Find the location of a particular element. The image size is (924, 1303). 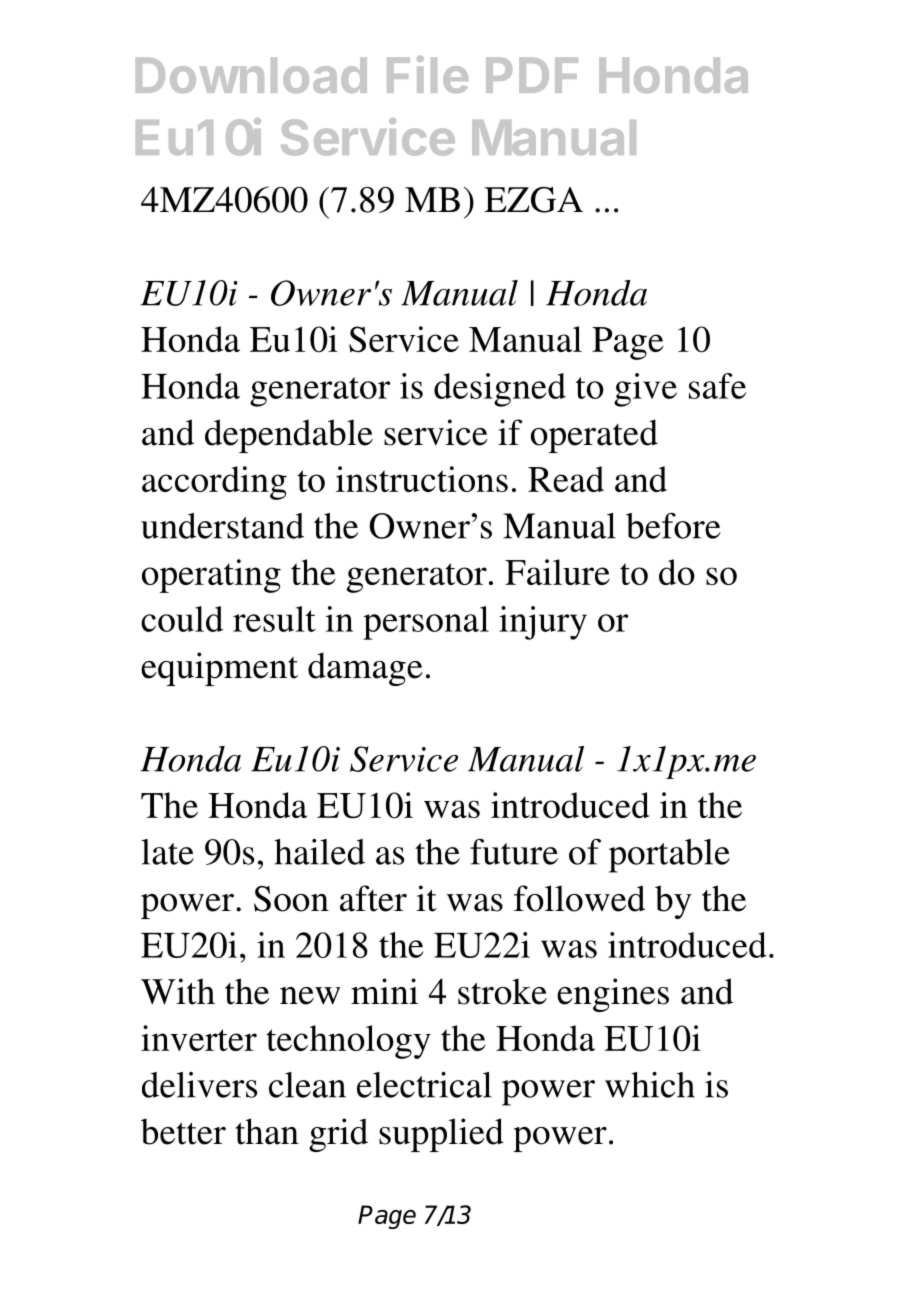

Soon is located at coordinates (291, 899).
